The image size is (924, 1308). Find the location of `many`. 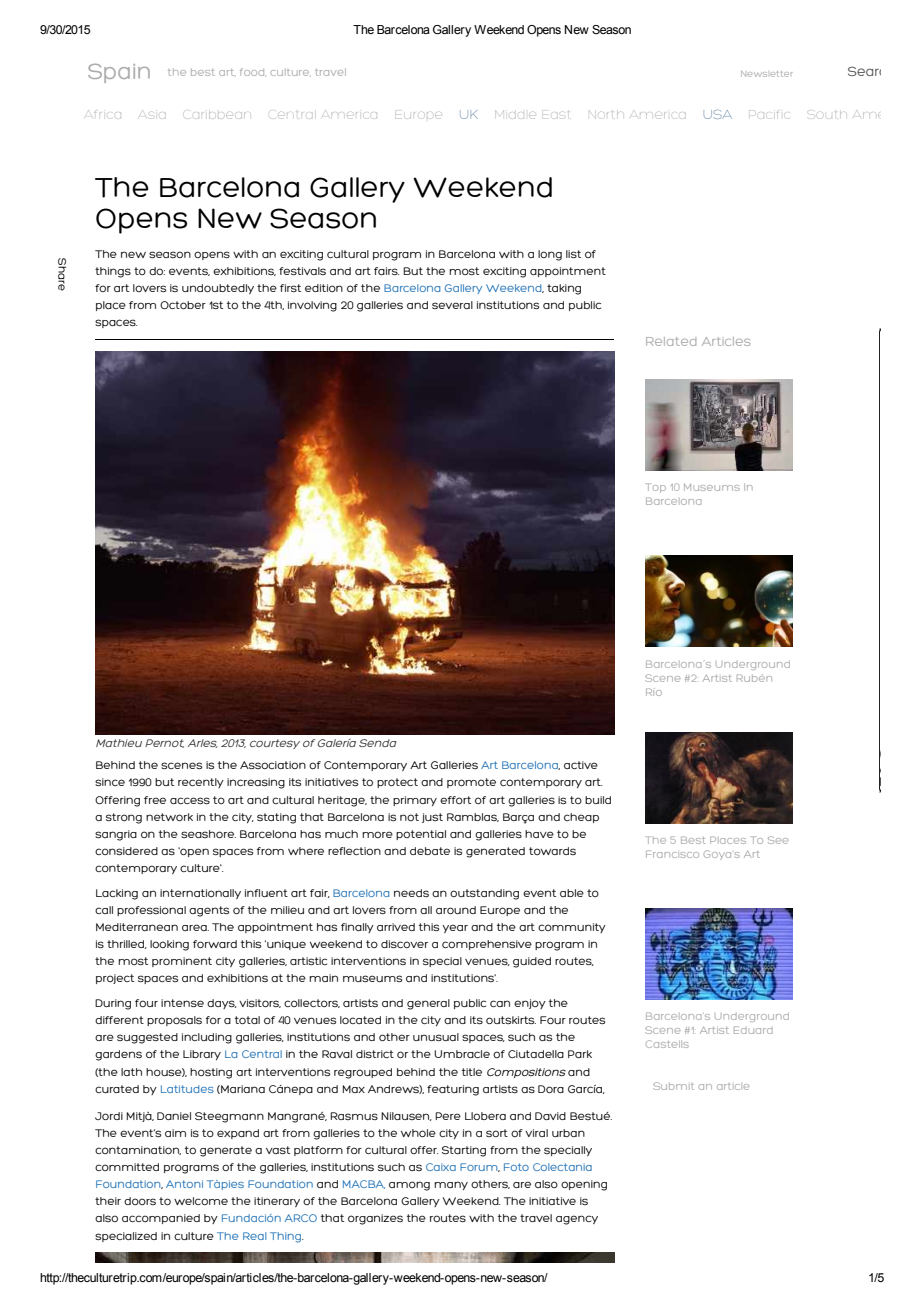

many is located at coordinates (451, 1185).
